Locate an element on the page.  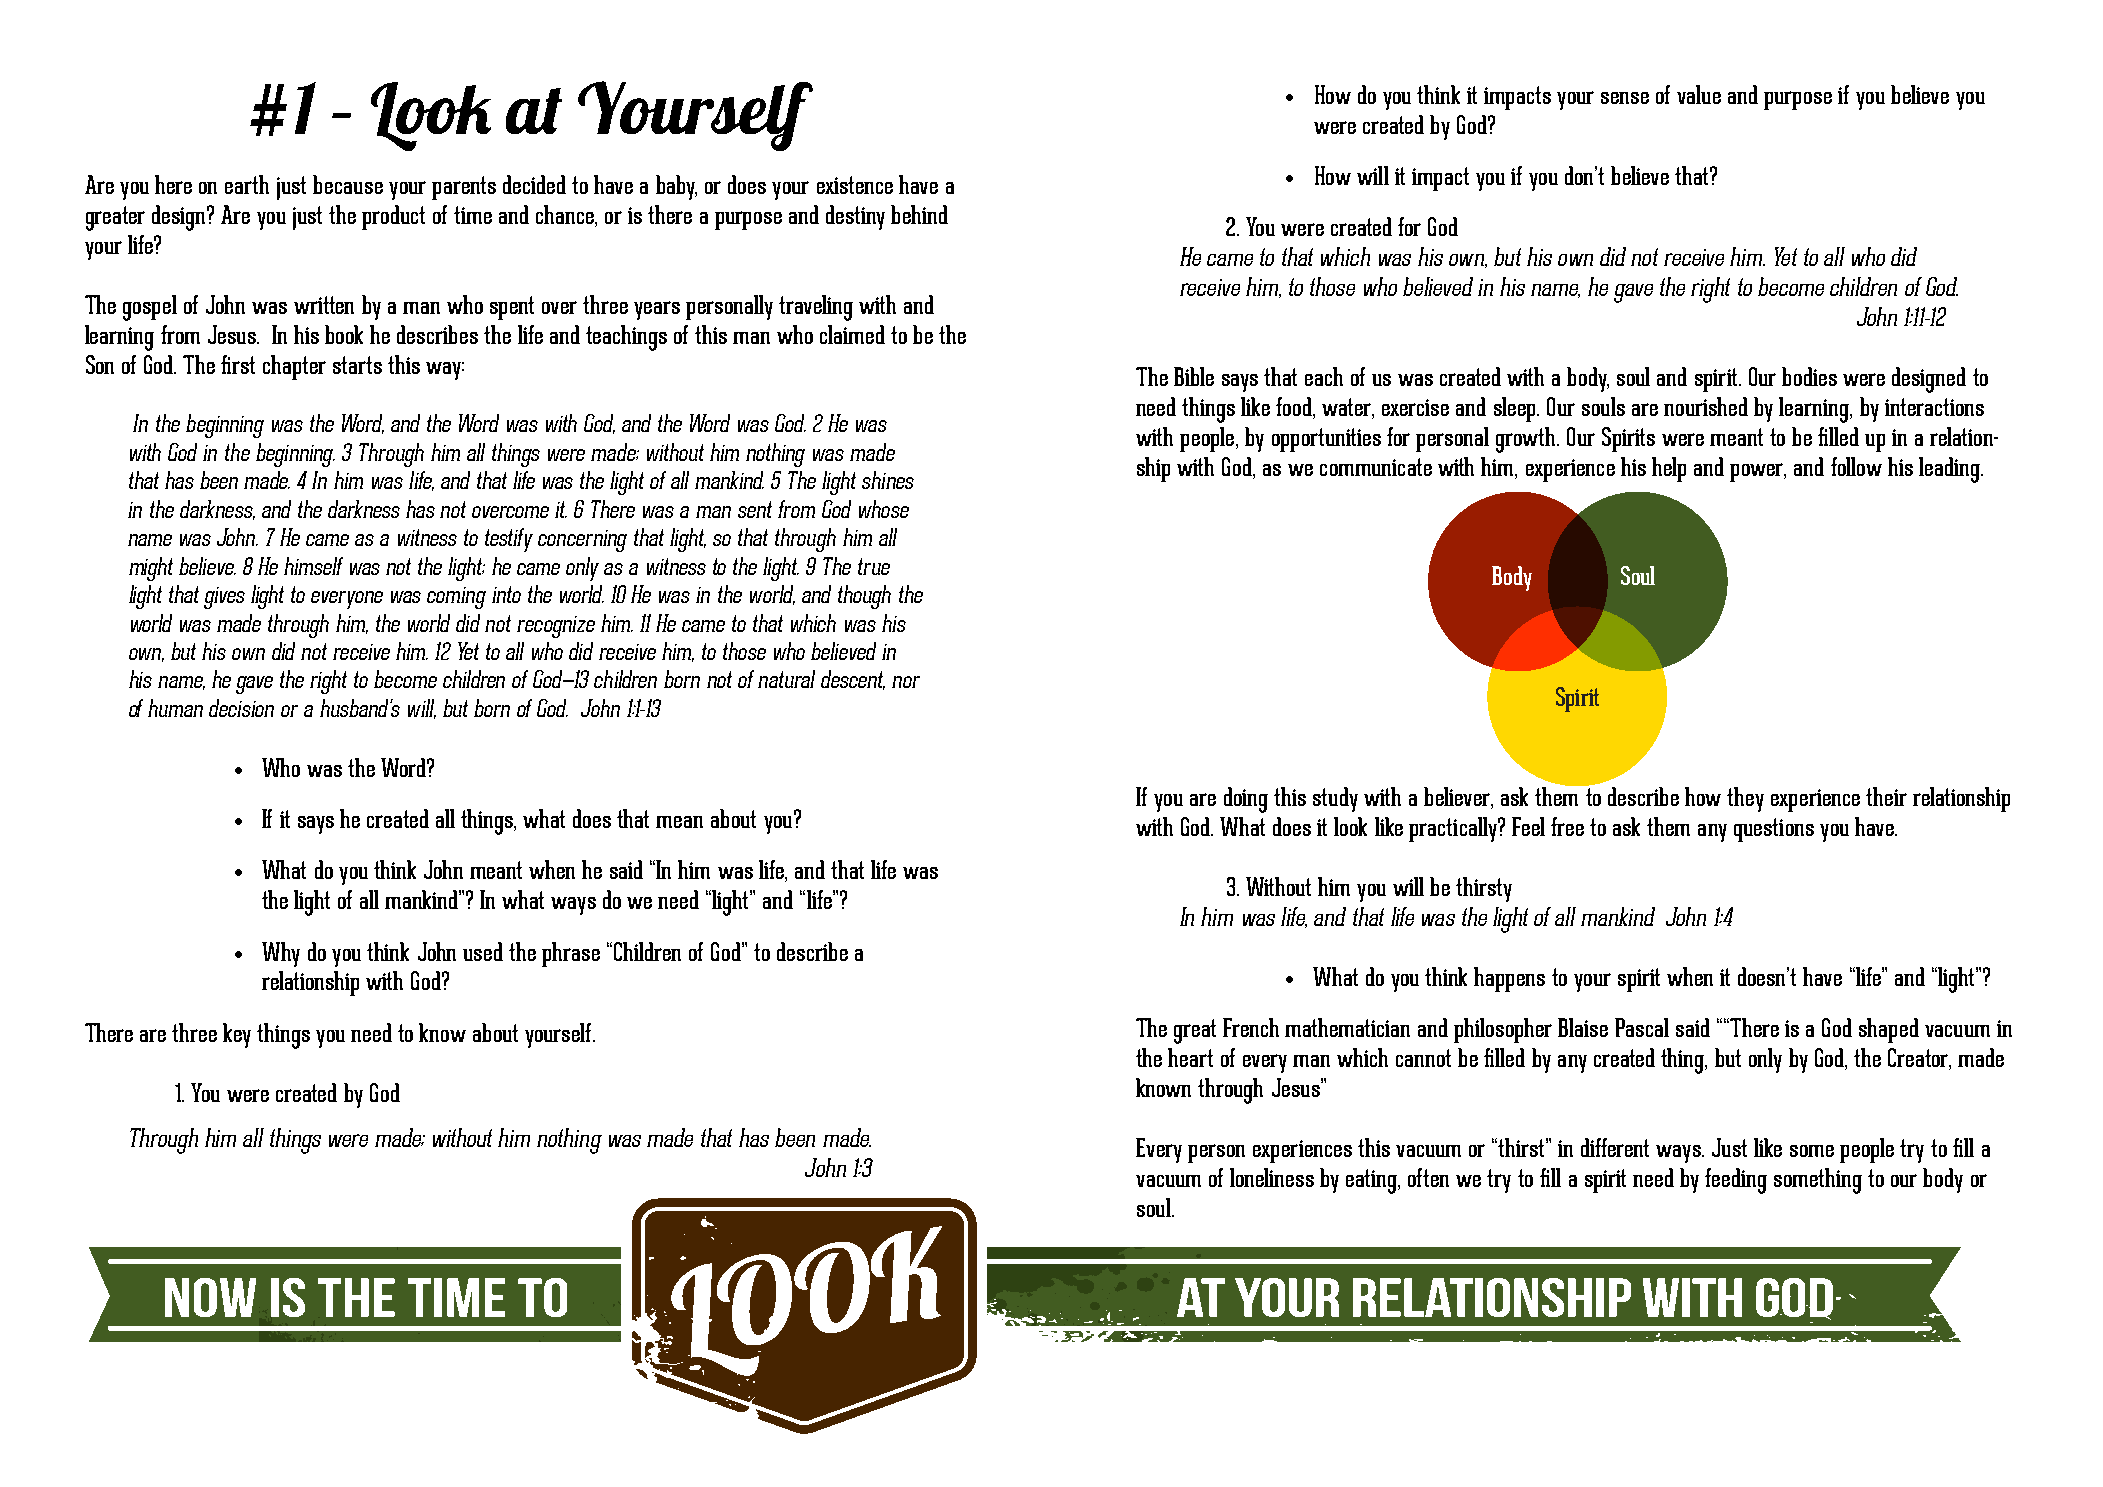
they is located at coordinates (1745, 799).
